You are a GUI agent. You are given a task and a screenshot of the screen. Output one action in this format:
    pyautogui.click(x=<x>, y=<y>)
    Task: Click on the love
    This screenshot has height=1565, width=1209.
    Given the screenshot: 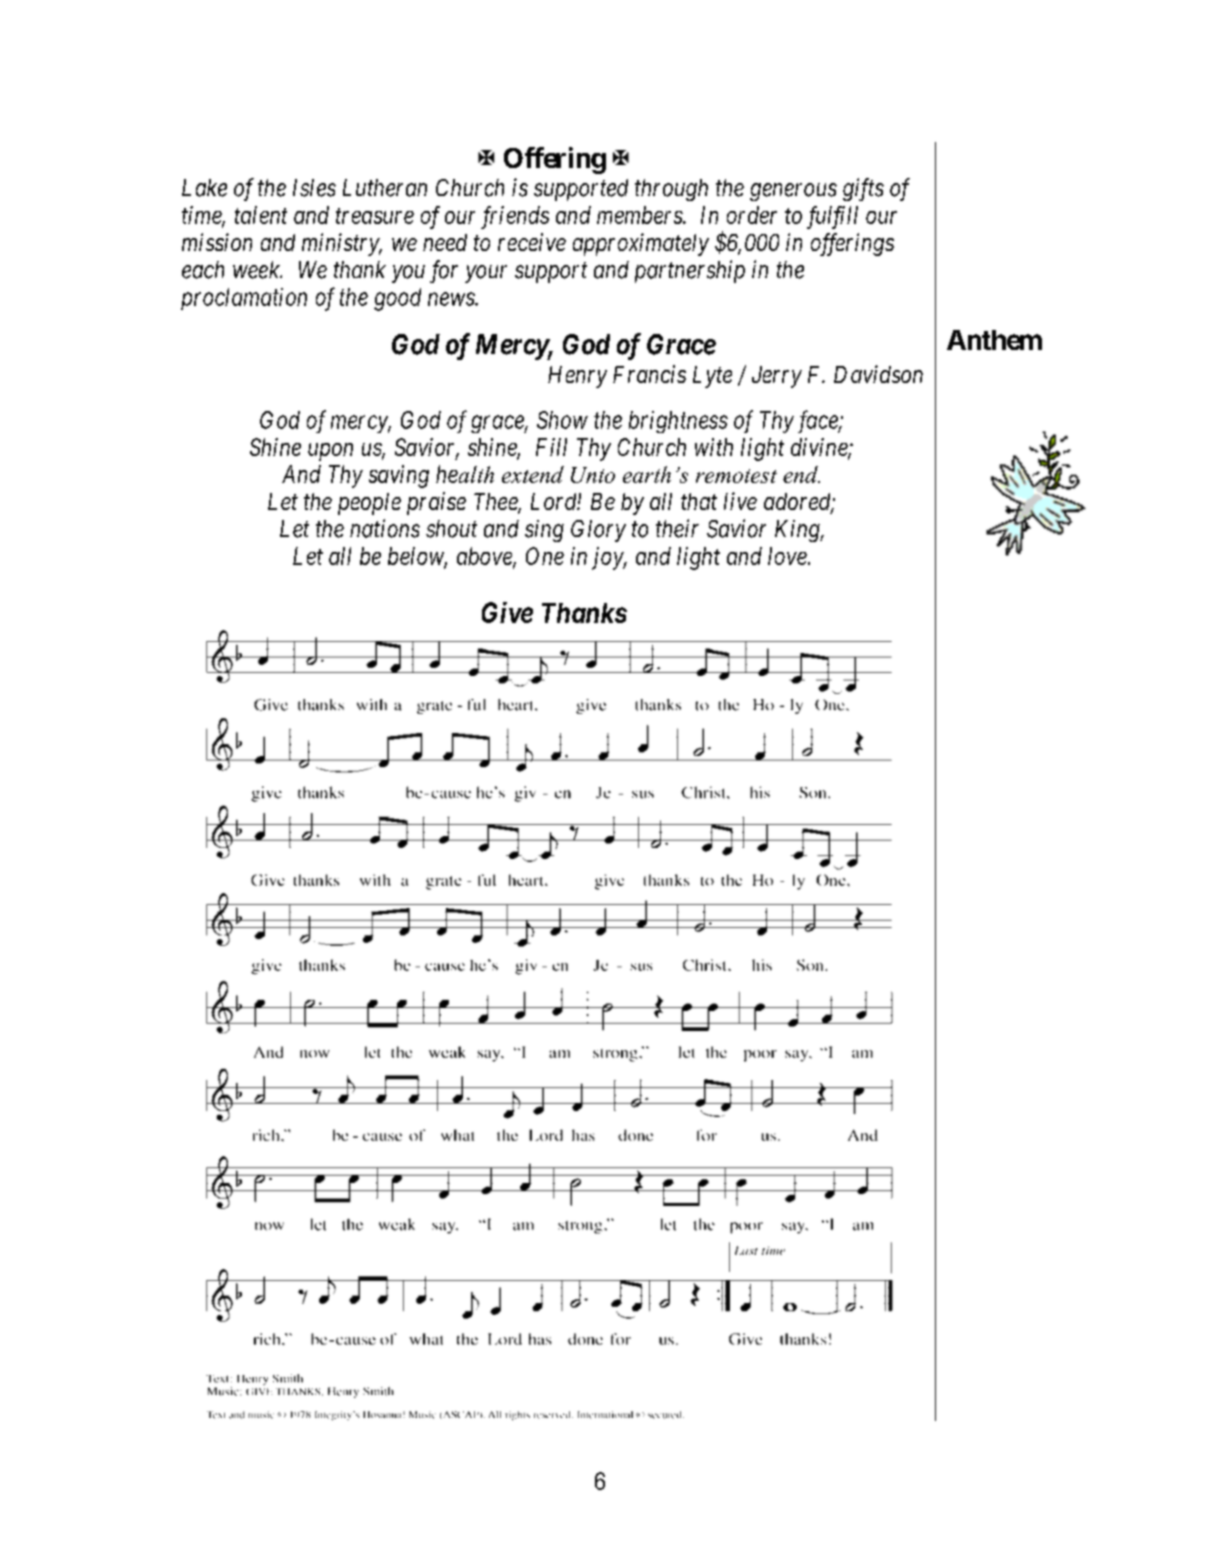 What is the action you would take?
    pyautogui.click(x=788, y=556)
